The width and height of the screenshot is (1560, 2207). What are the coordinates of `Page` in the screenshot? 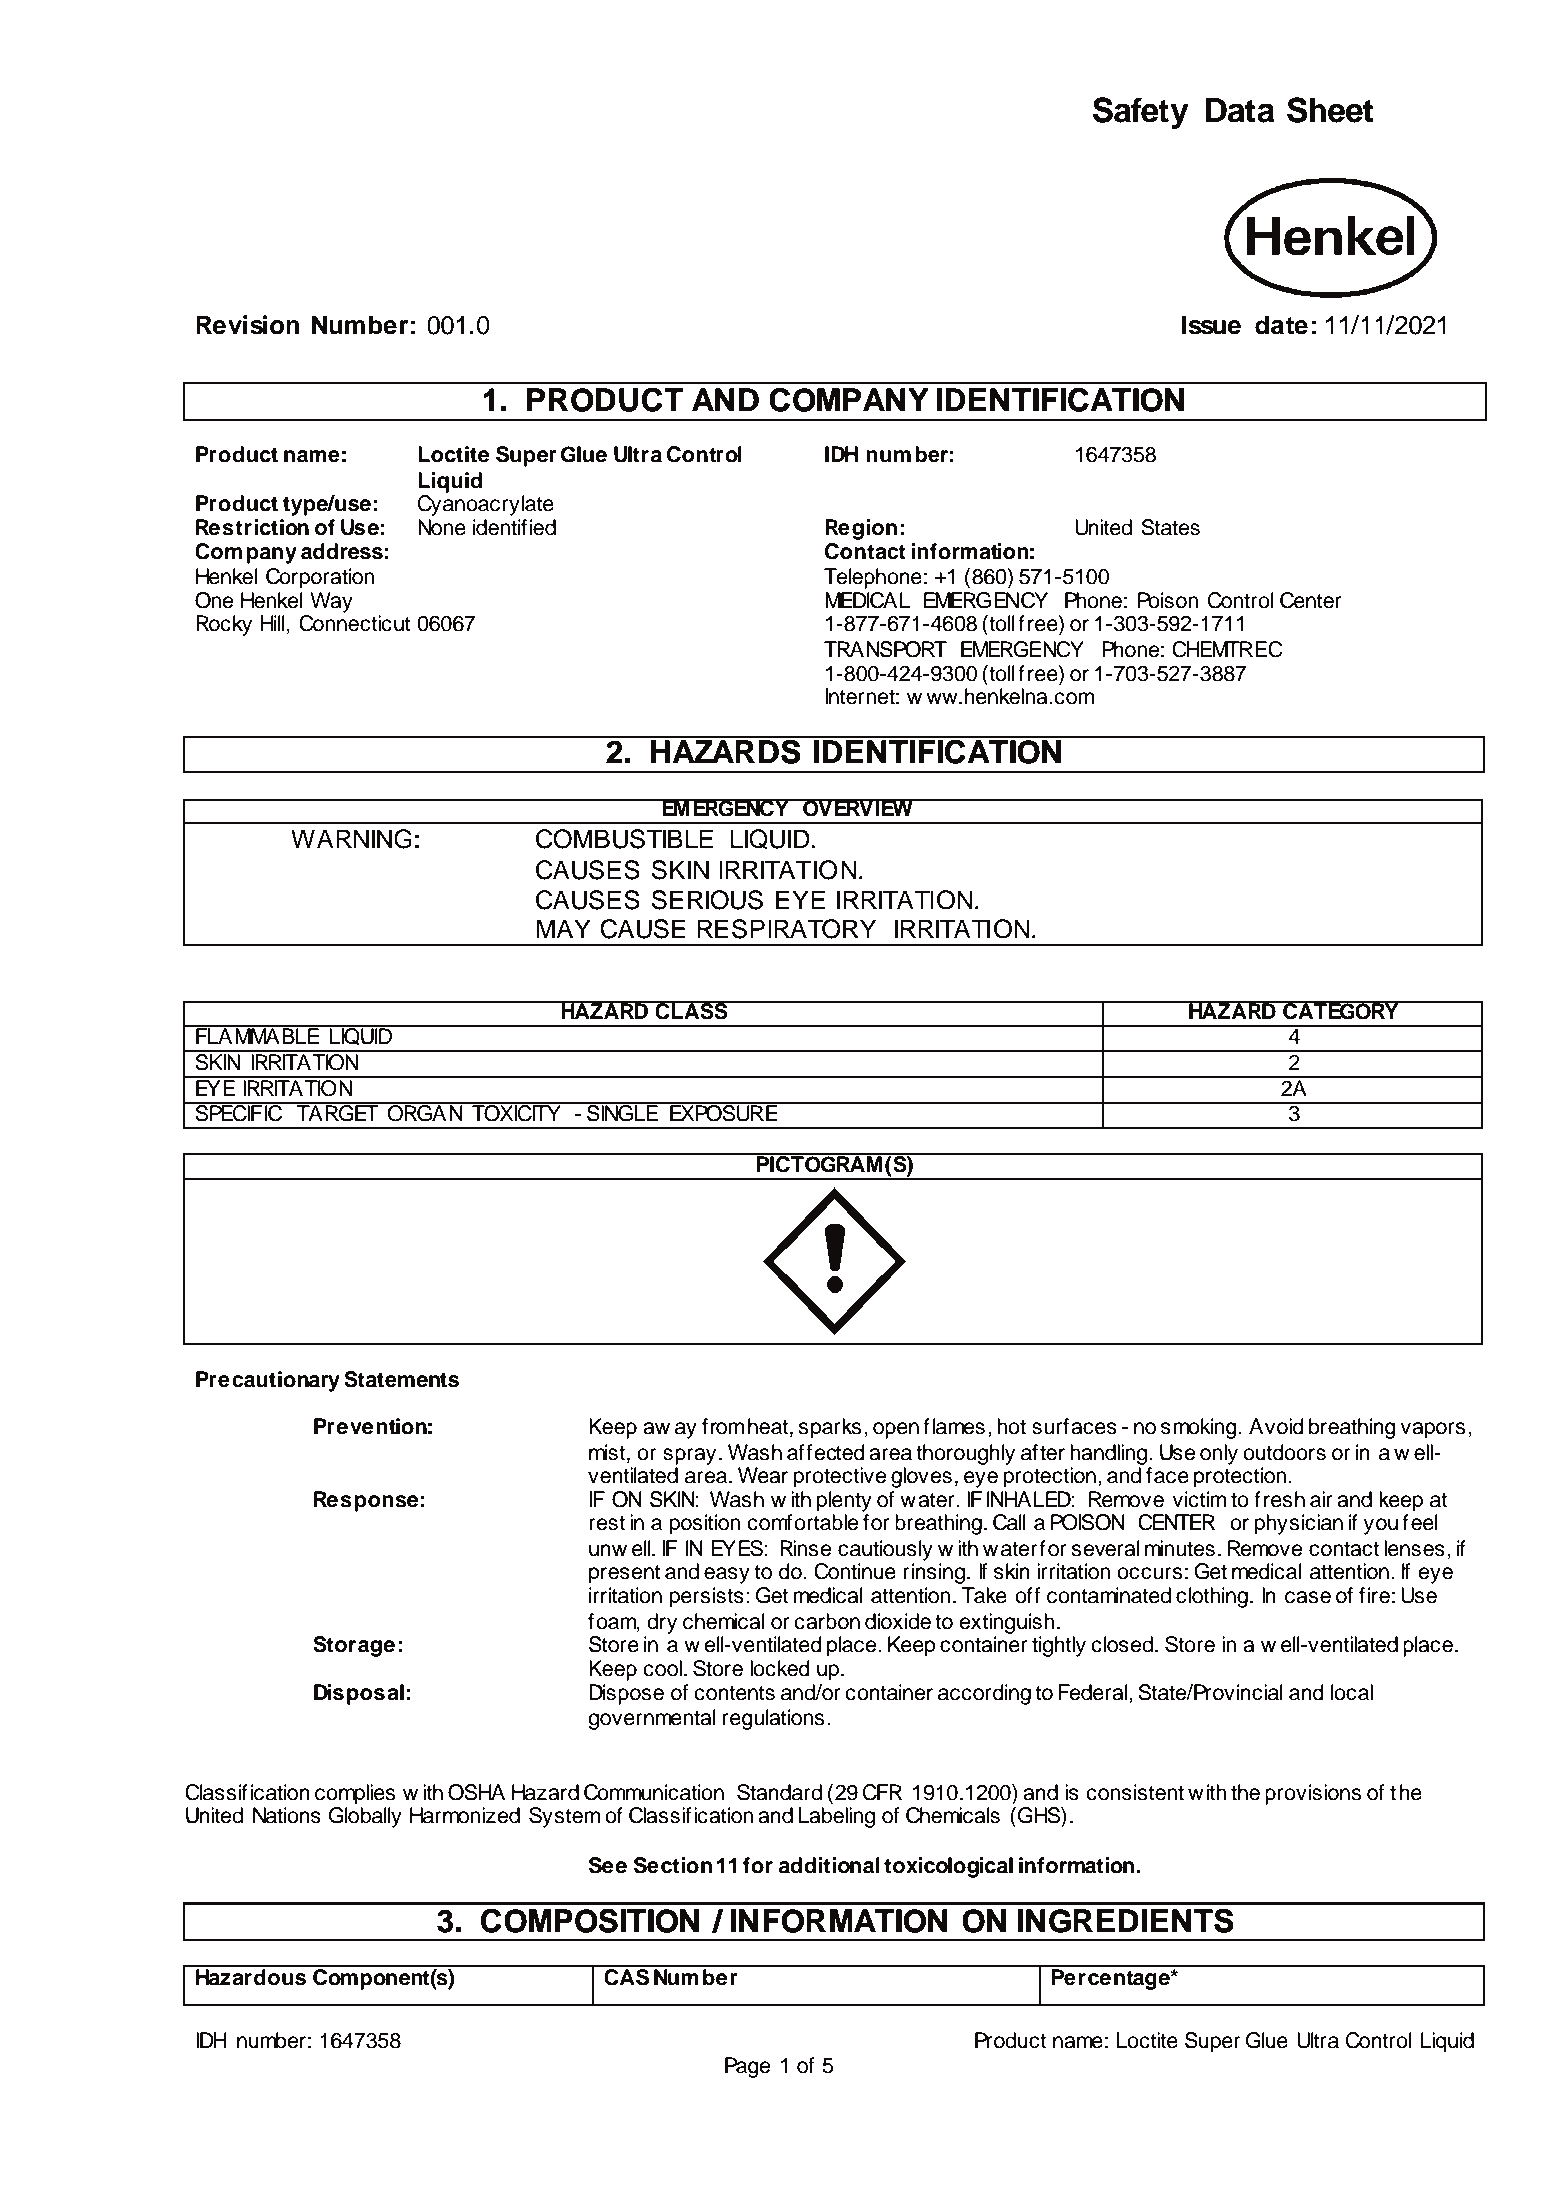 It's located at (748, 2067).
